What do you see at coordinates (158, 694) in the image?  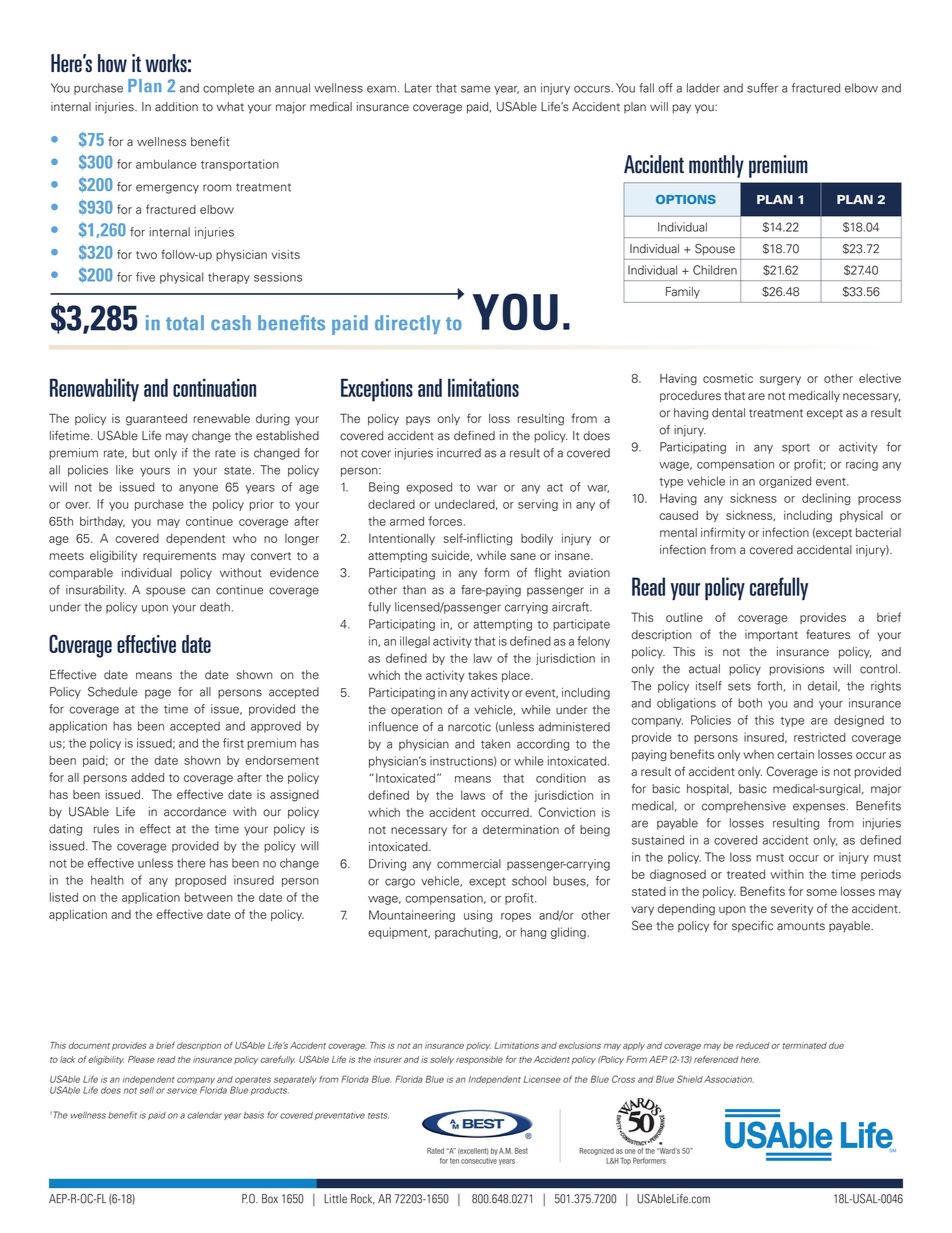 I see `page` at bounding box center [158, 694].
